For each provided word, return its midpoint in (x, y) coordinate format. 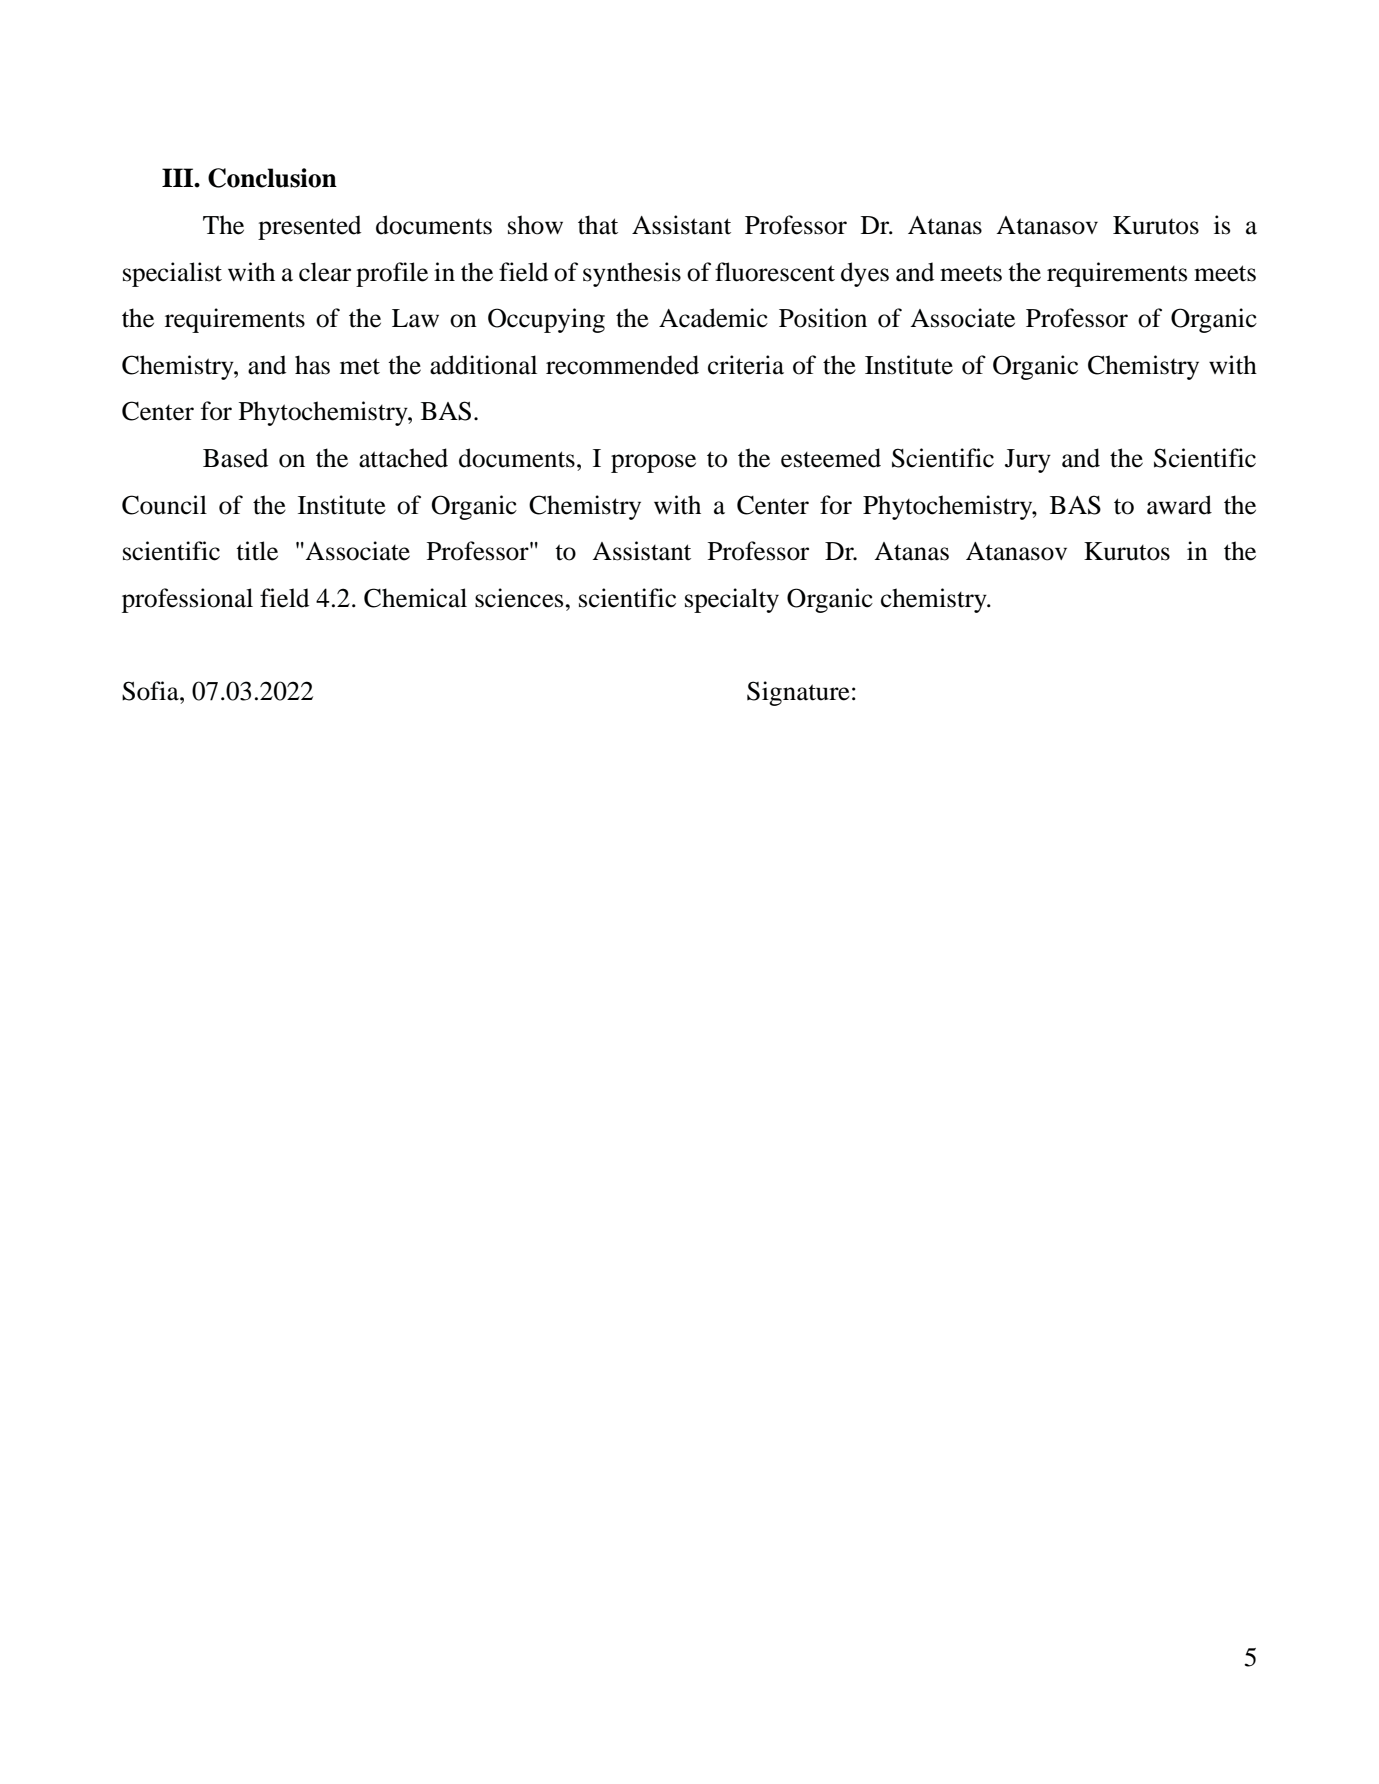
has (312, 365)
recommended (622, 365)
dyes (865, 274)
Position (823, 318)
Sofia (151, 691)
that (598, 225)
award (1179, 505)
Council (164, 505)
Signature (798, 693)
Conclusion (272, 178)
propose (653, 463)
